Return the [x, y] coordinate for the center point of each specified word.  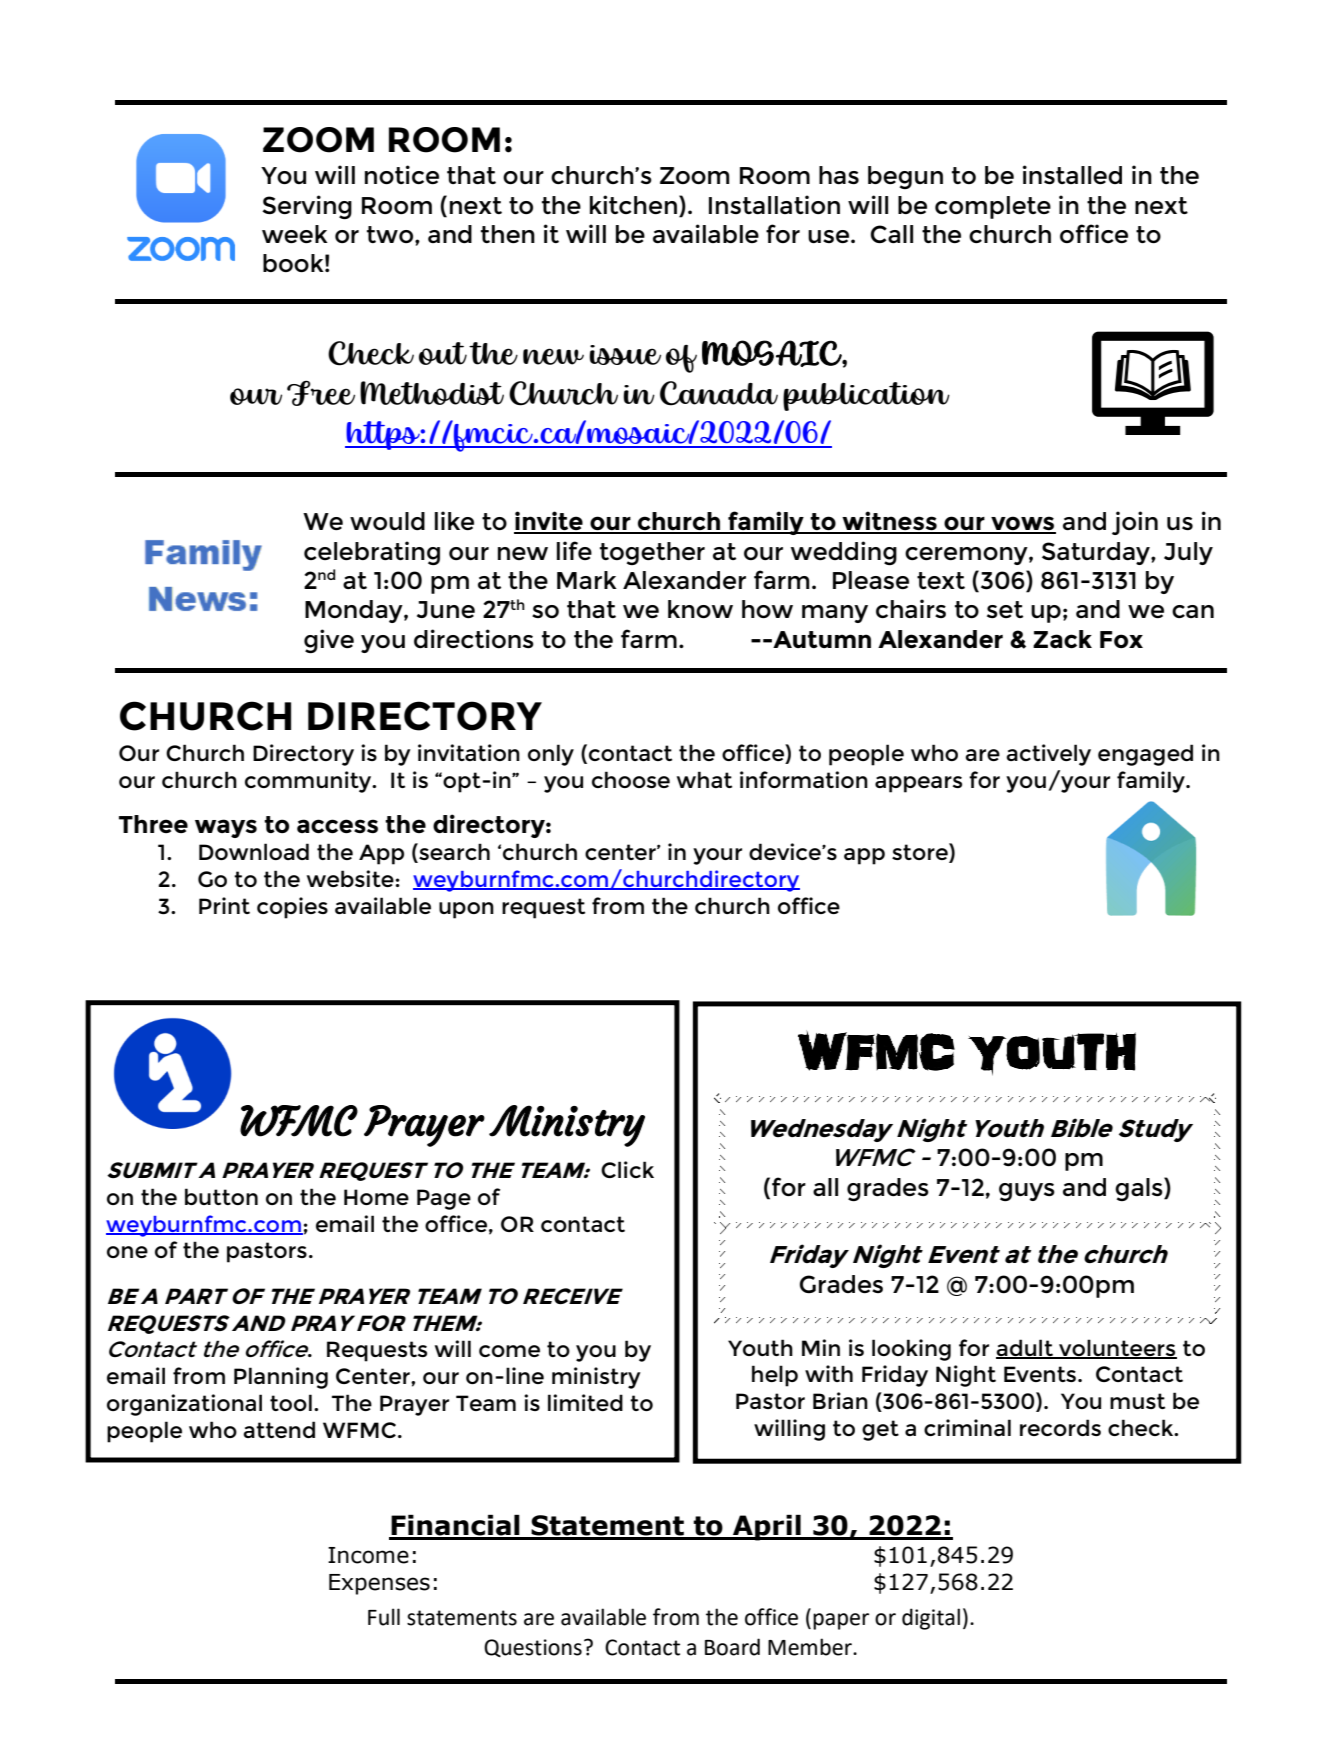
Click [627, 1169]
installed [1072, 174]
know [700, 609]
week [295, 234]
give [329, 641]
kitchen [633, 204]
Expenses [379, 1584]
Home [376, 1197]
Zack [1062, 639]
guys [1027, 1192]
